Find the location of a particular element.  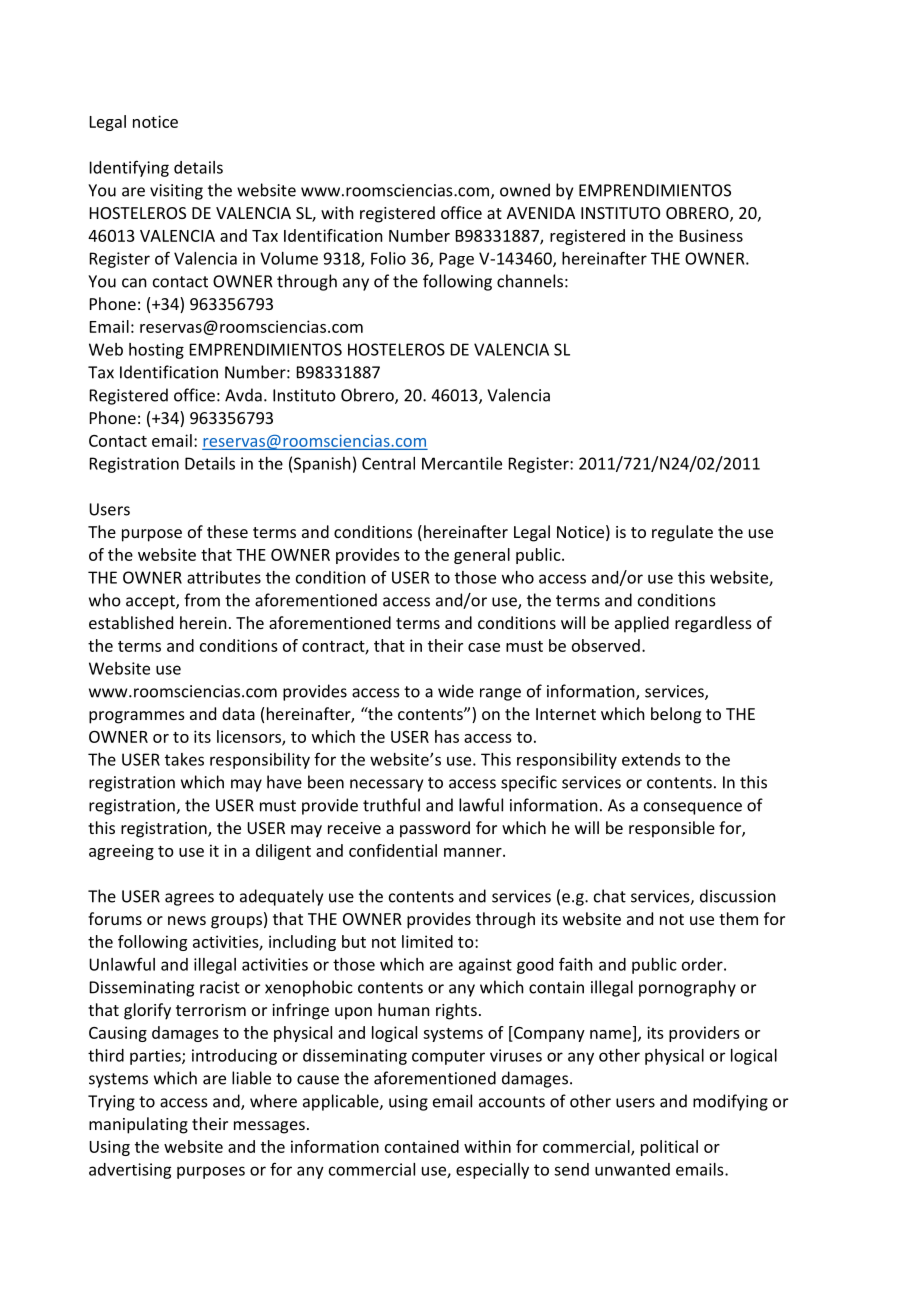

Business is located at coordinates (711, 235).
